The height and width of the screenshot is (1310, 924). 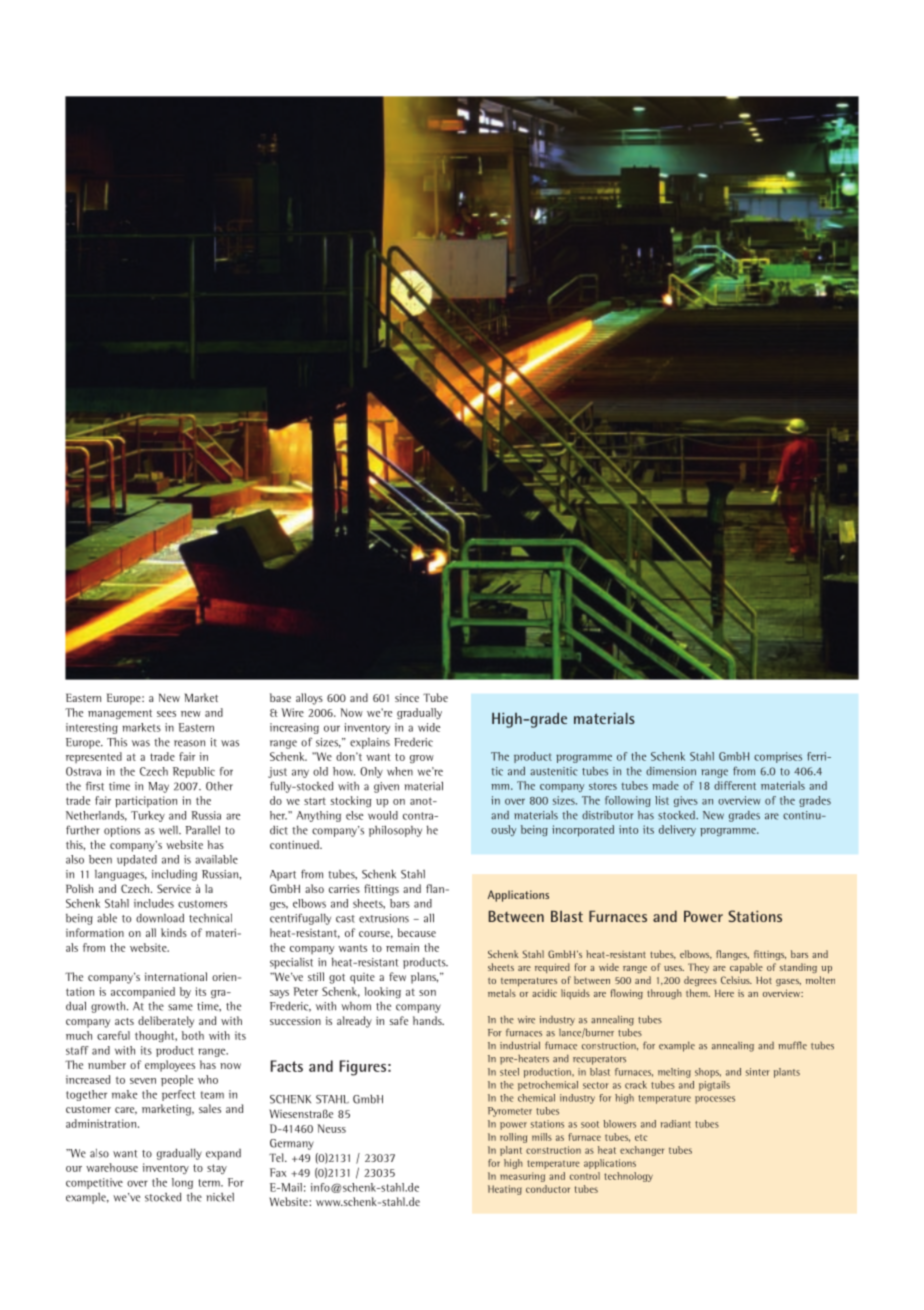 I want to click on since, so click(x=407, y=697).
